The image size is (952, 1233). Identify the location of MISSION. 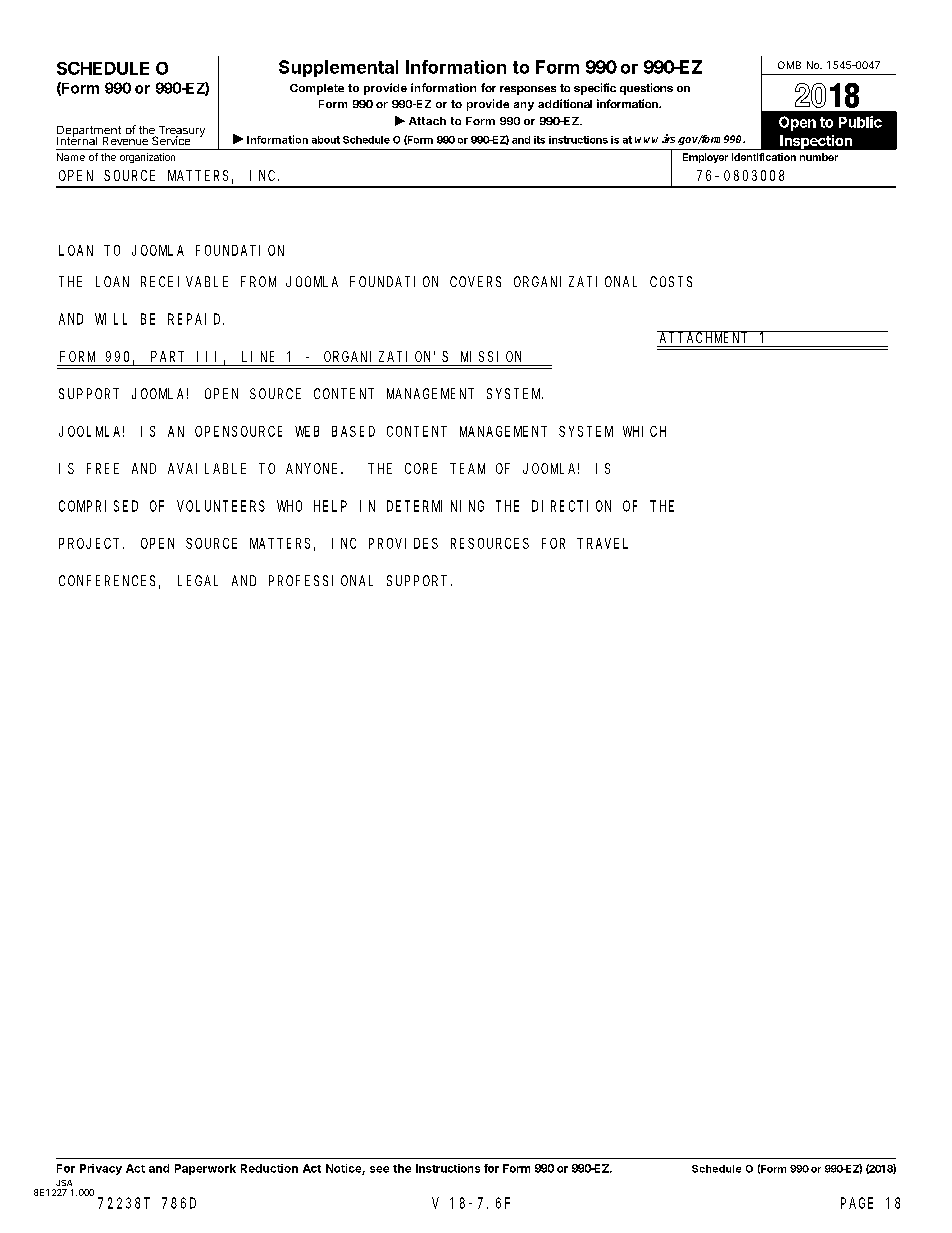
(491, 356).
